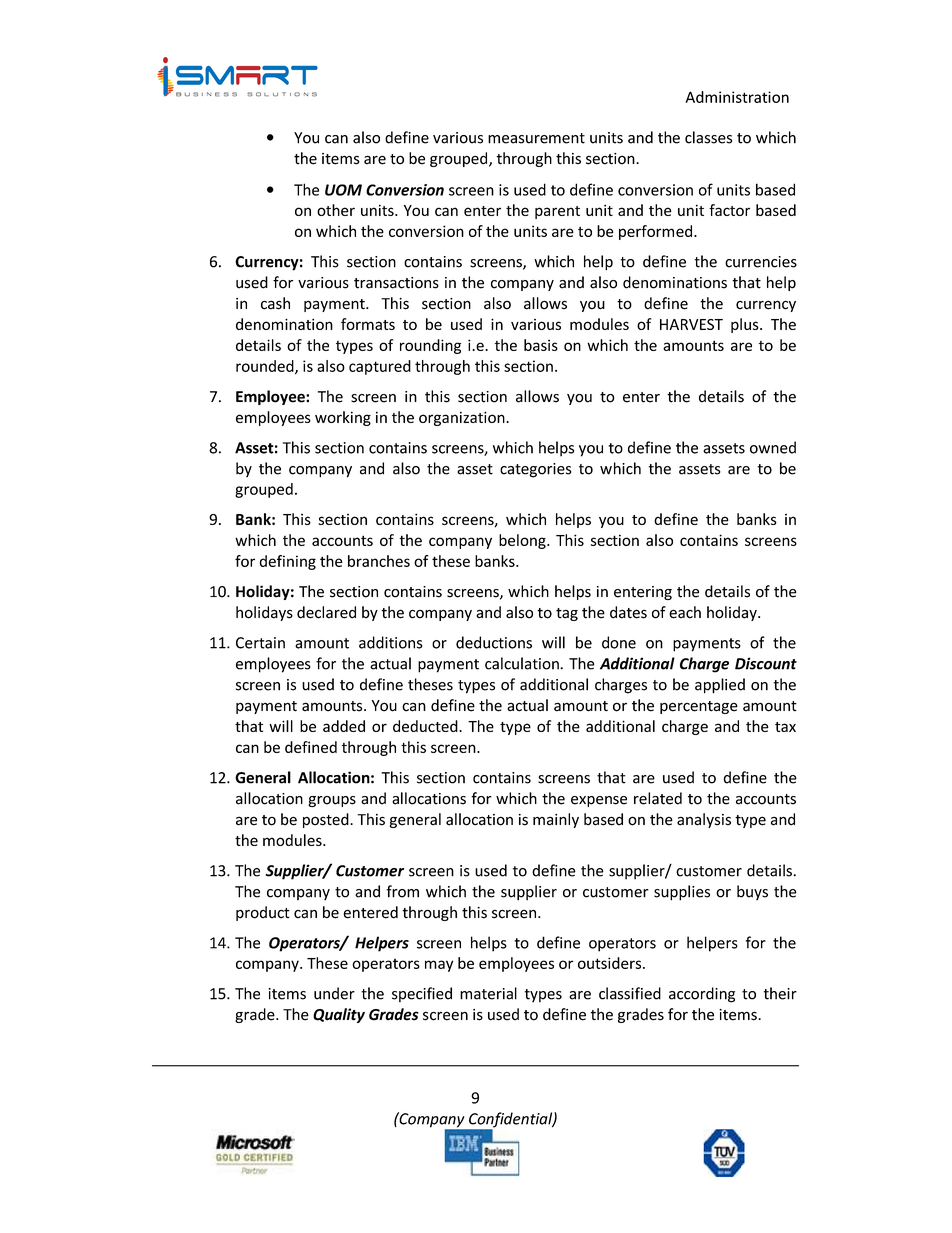 This screenshot has width=952, height=1233. Describe the element at coordinates (702, 995) in the screenshot. I see `according` at that location.
